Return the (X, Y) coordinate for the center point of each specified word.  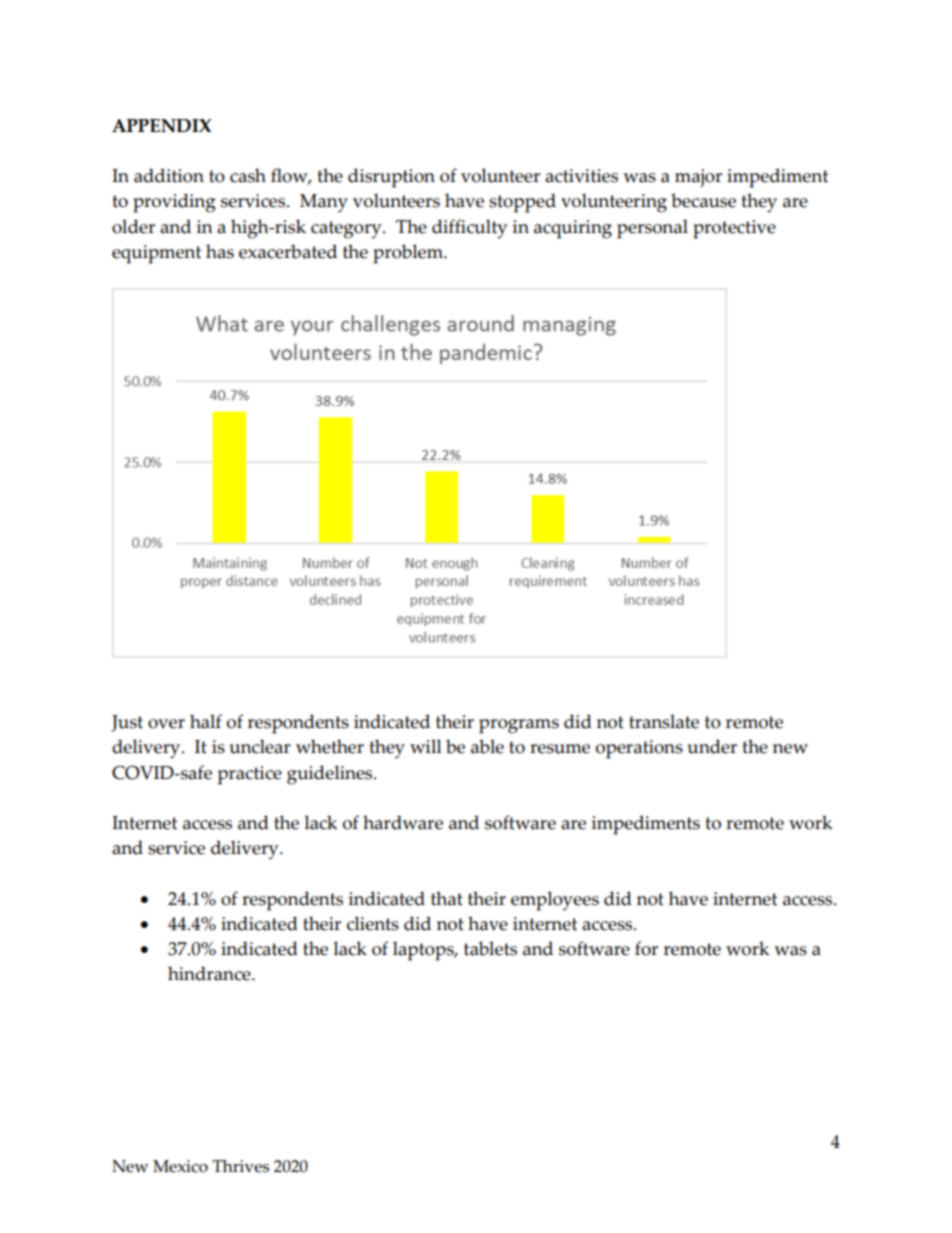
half (206, 721)
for (646, 948)
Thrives (240, 1166)
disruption (391, 178)
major (698, 178)
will (426, 746)
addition (169, 175)
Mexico (180, 1166)
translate (664, 721)
